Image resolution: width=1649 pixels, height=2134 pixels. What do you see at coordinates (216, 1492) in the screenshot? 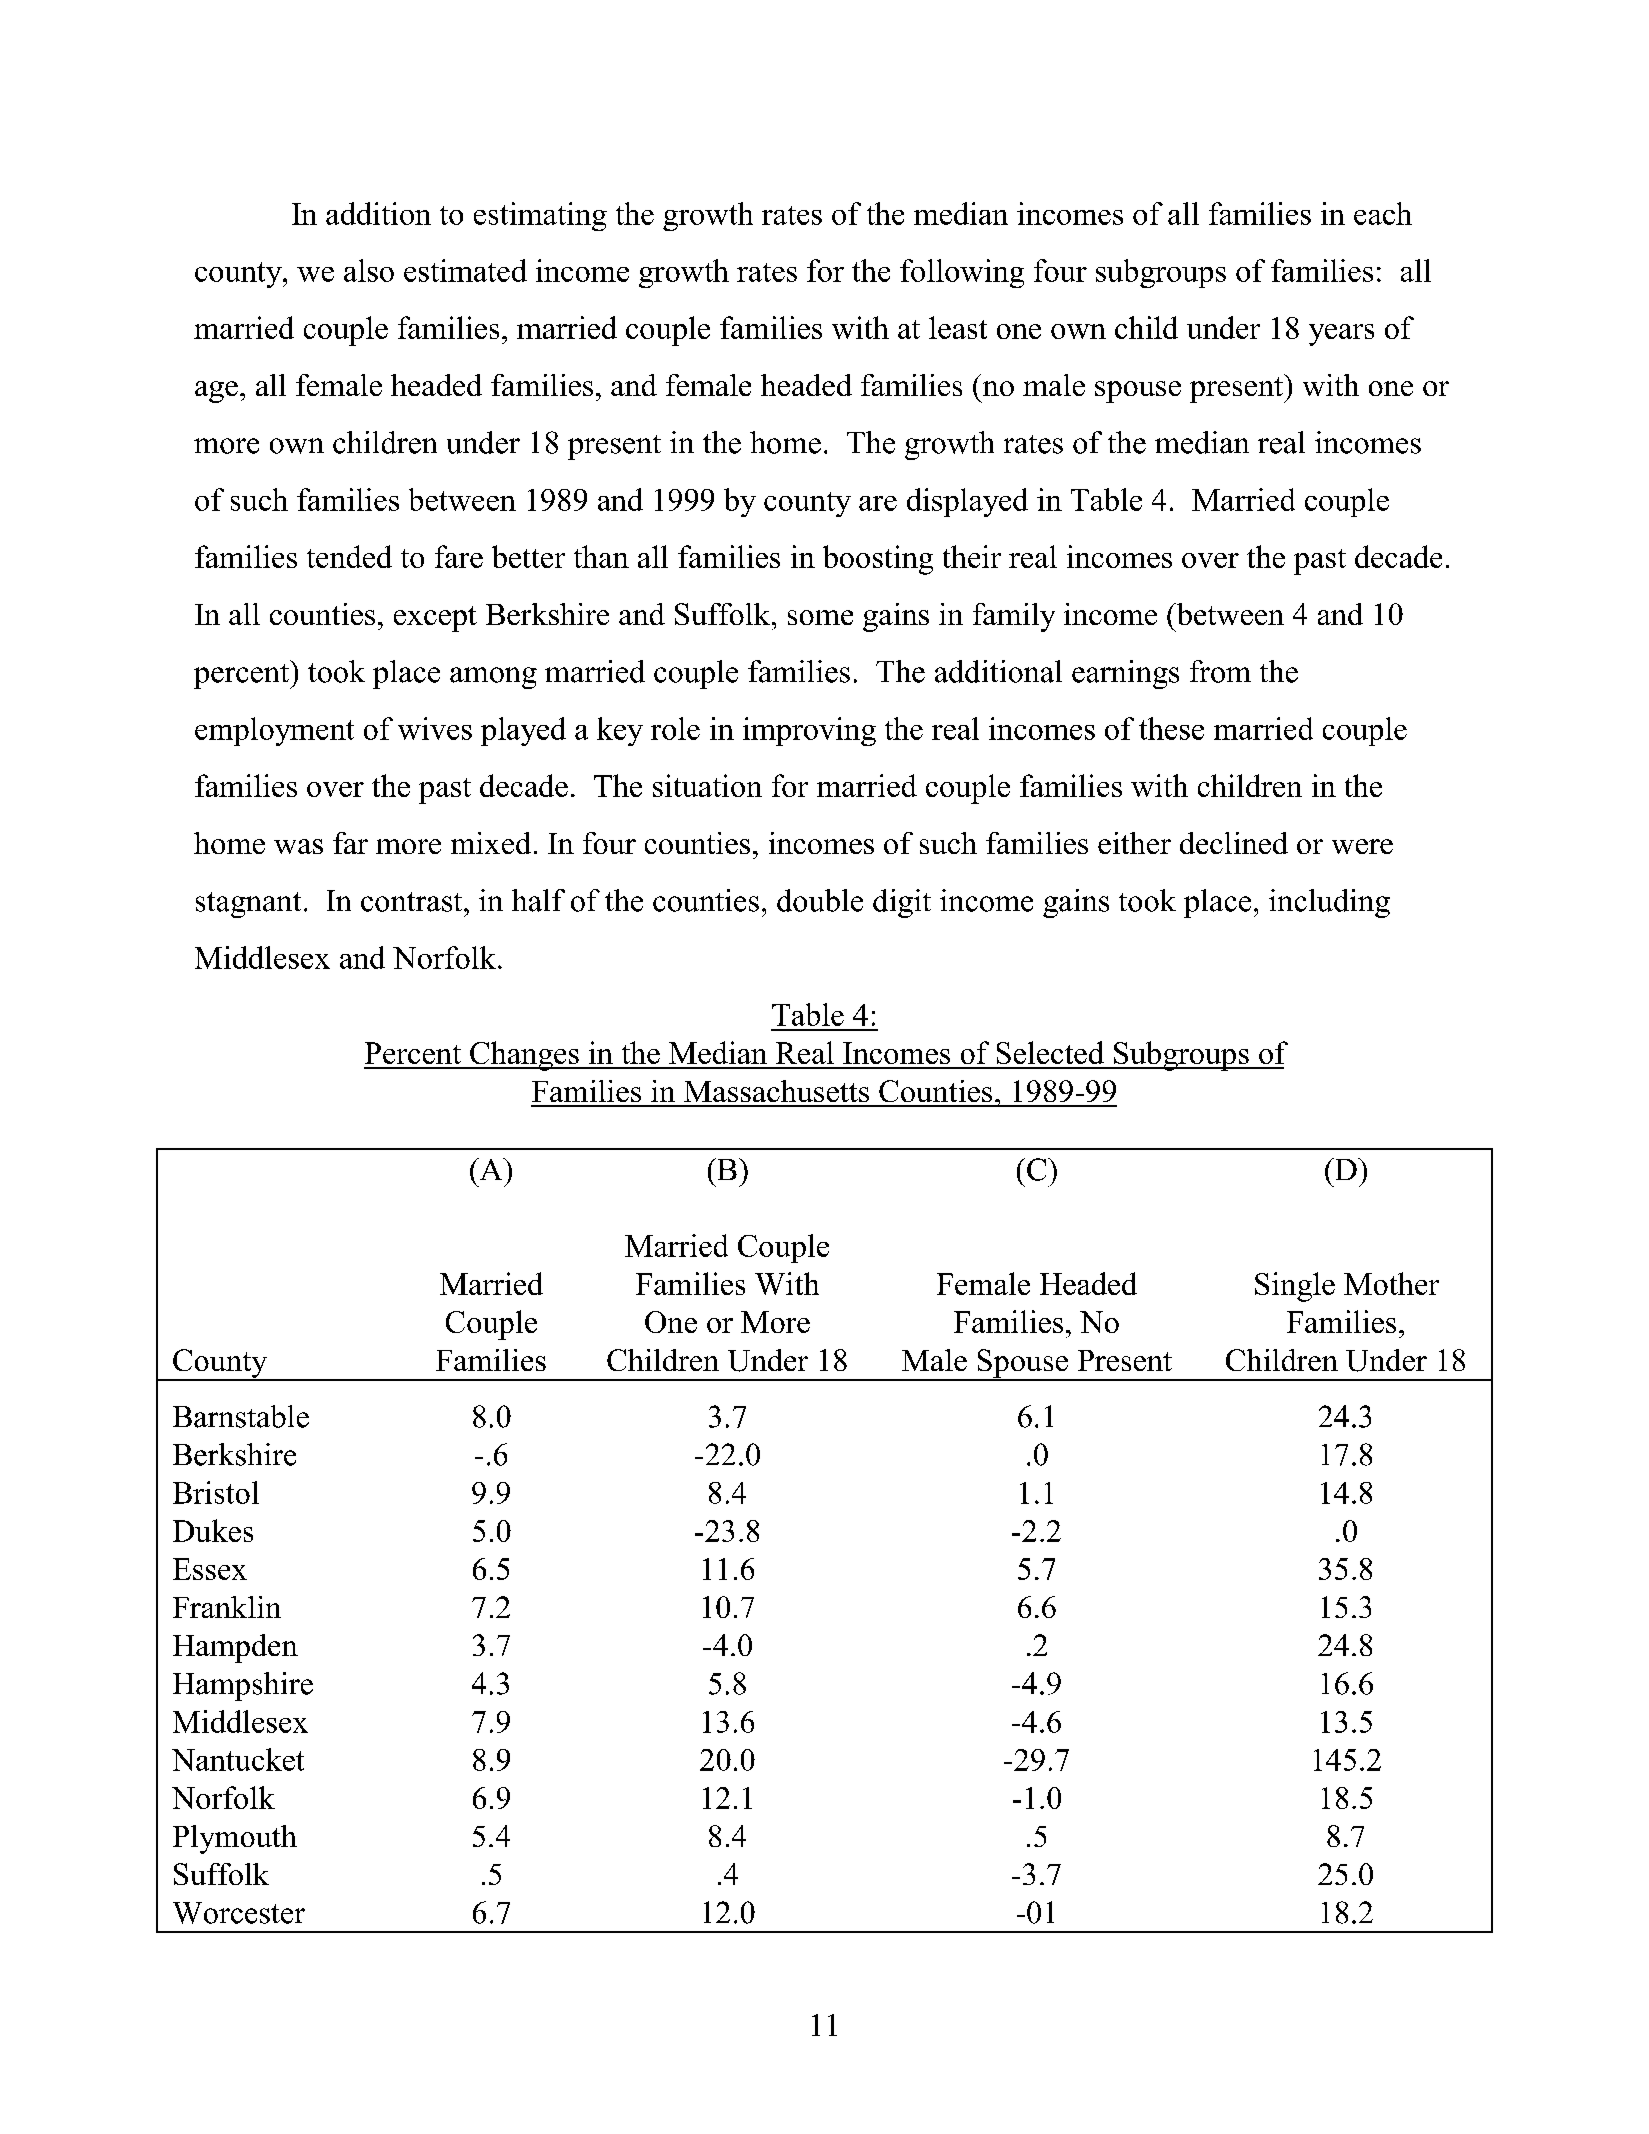
I see `Bristol` at bounding box center [216, 1492].
